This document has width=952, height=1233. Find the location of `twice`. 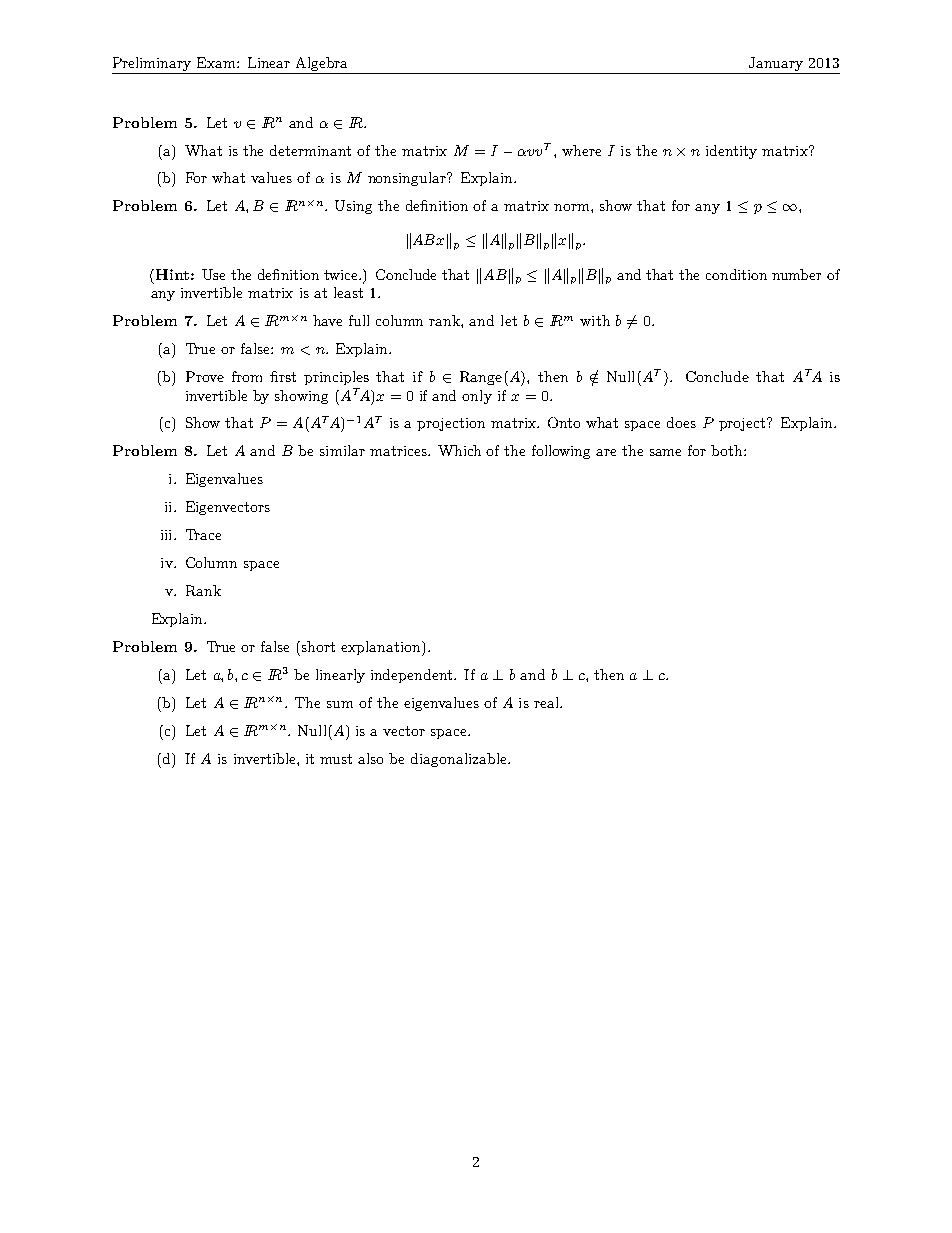

twice is located at coordinates (342, 275).
